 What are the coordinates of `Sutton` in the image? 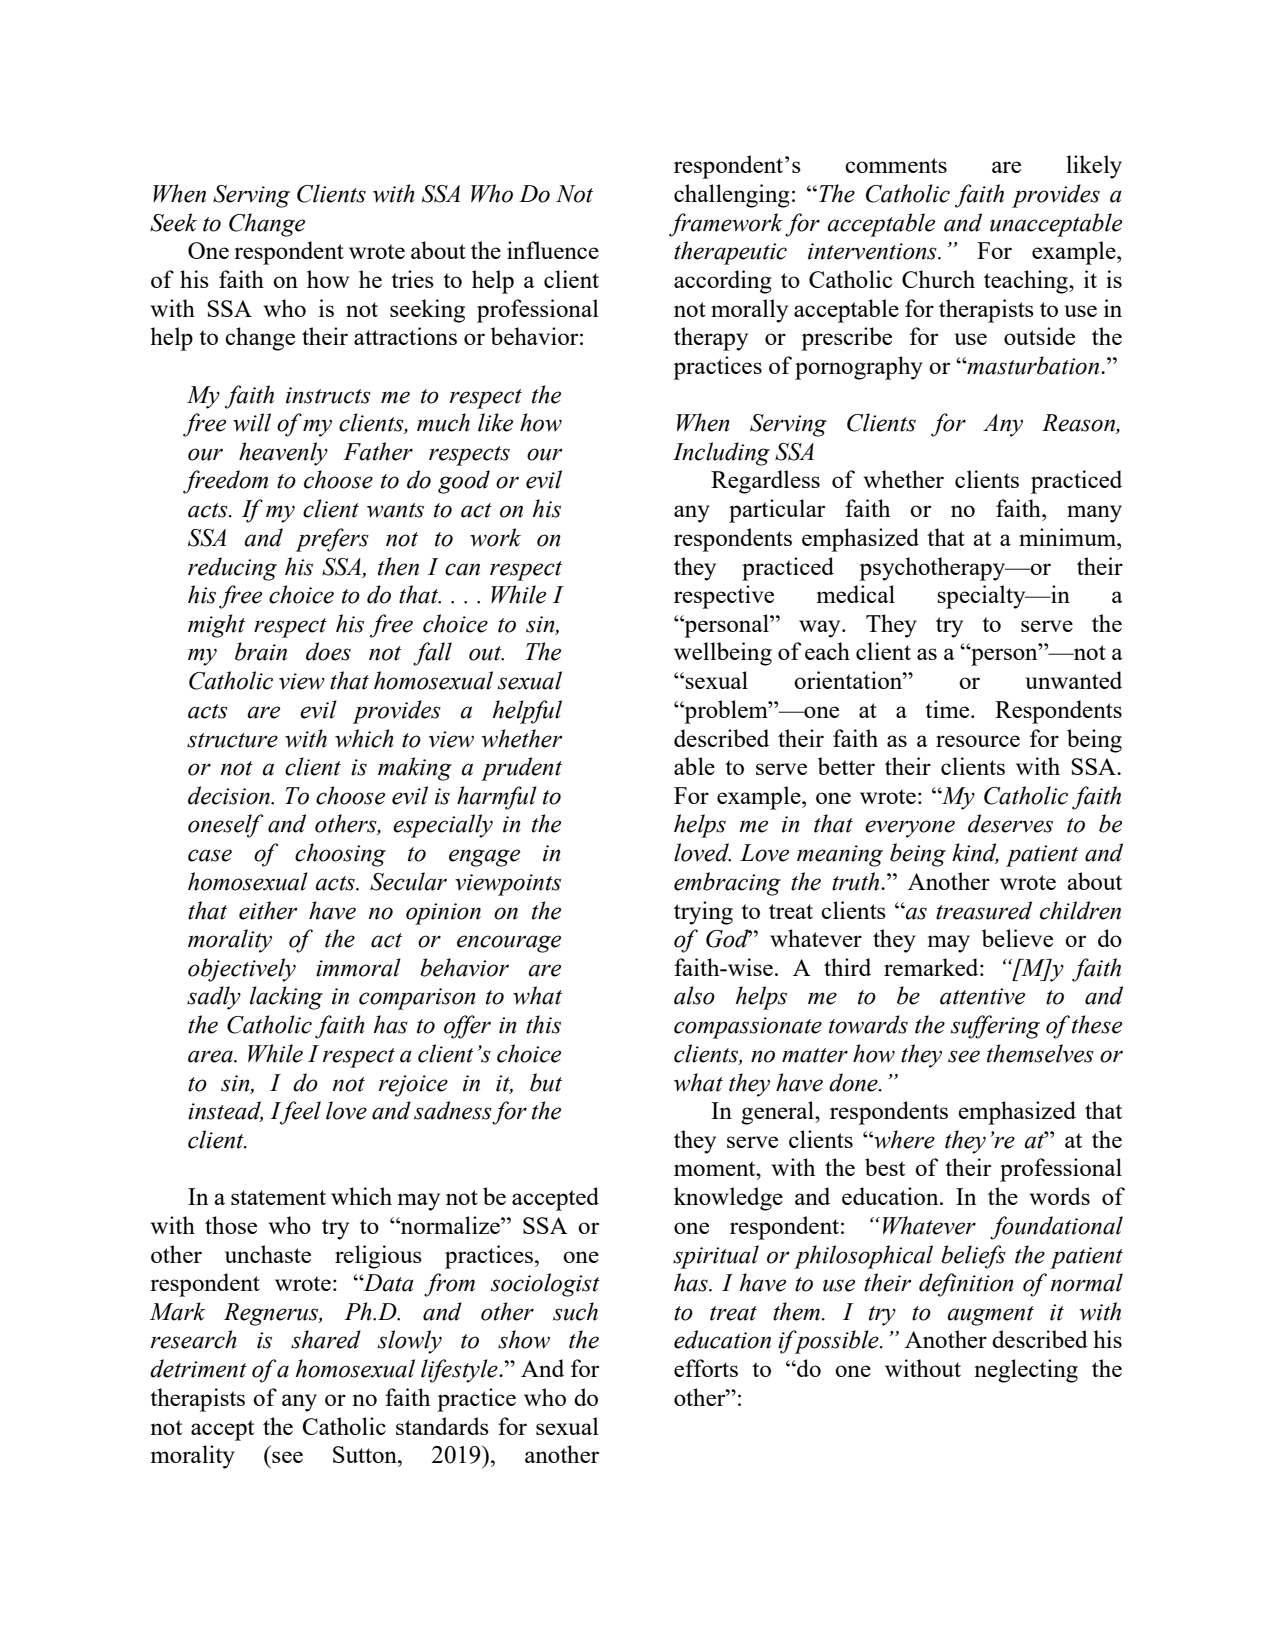 It's located at (366, 1454).
